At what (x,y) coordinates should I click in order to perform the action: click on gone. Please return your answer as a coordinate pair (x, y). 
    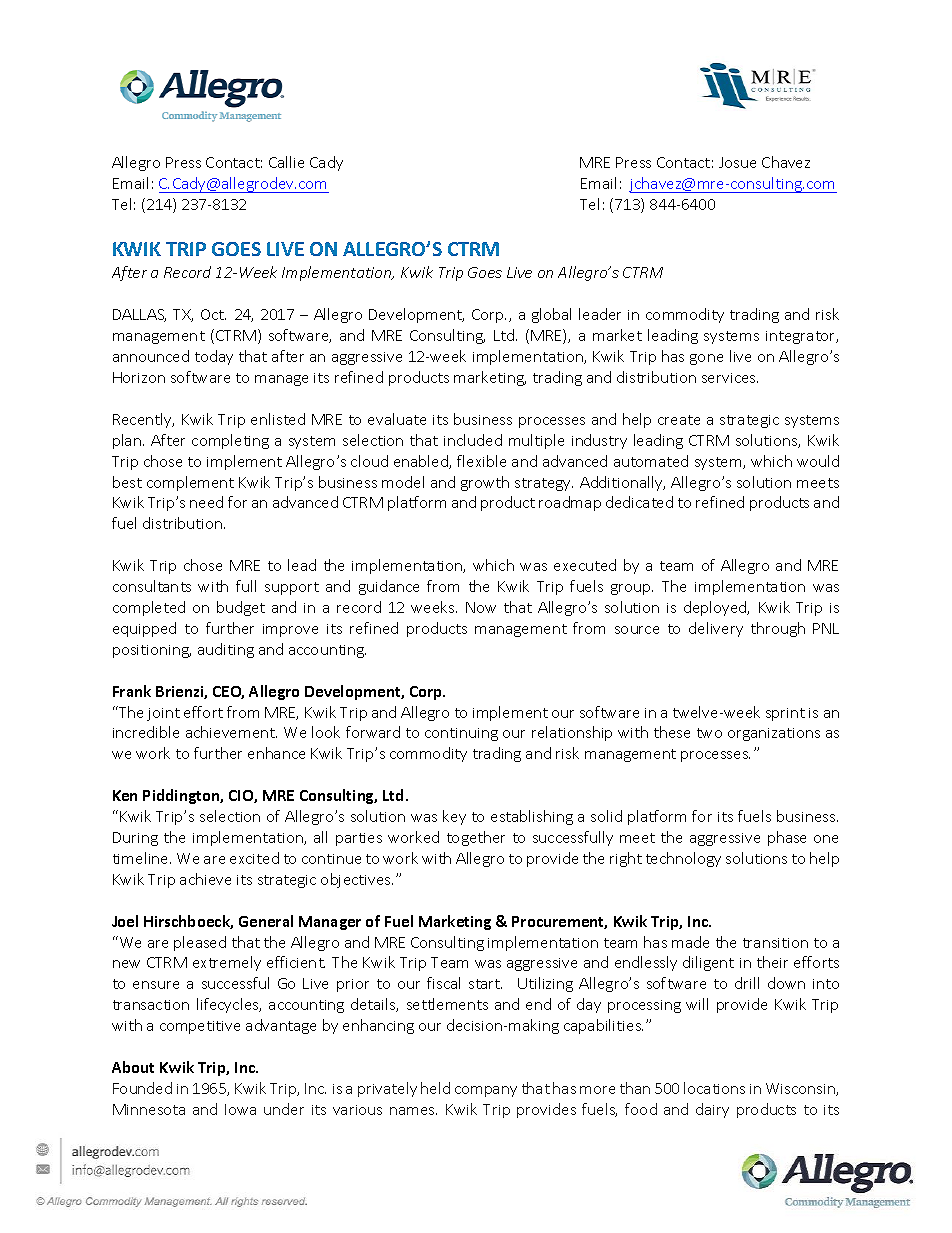
    Looking at the image, I should click on (706, 359).
